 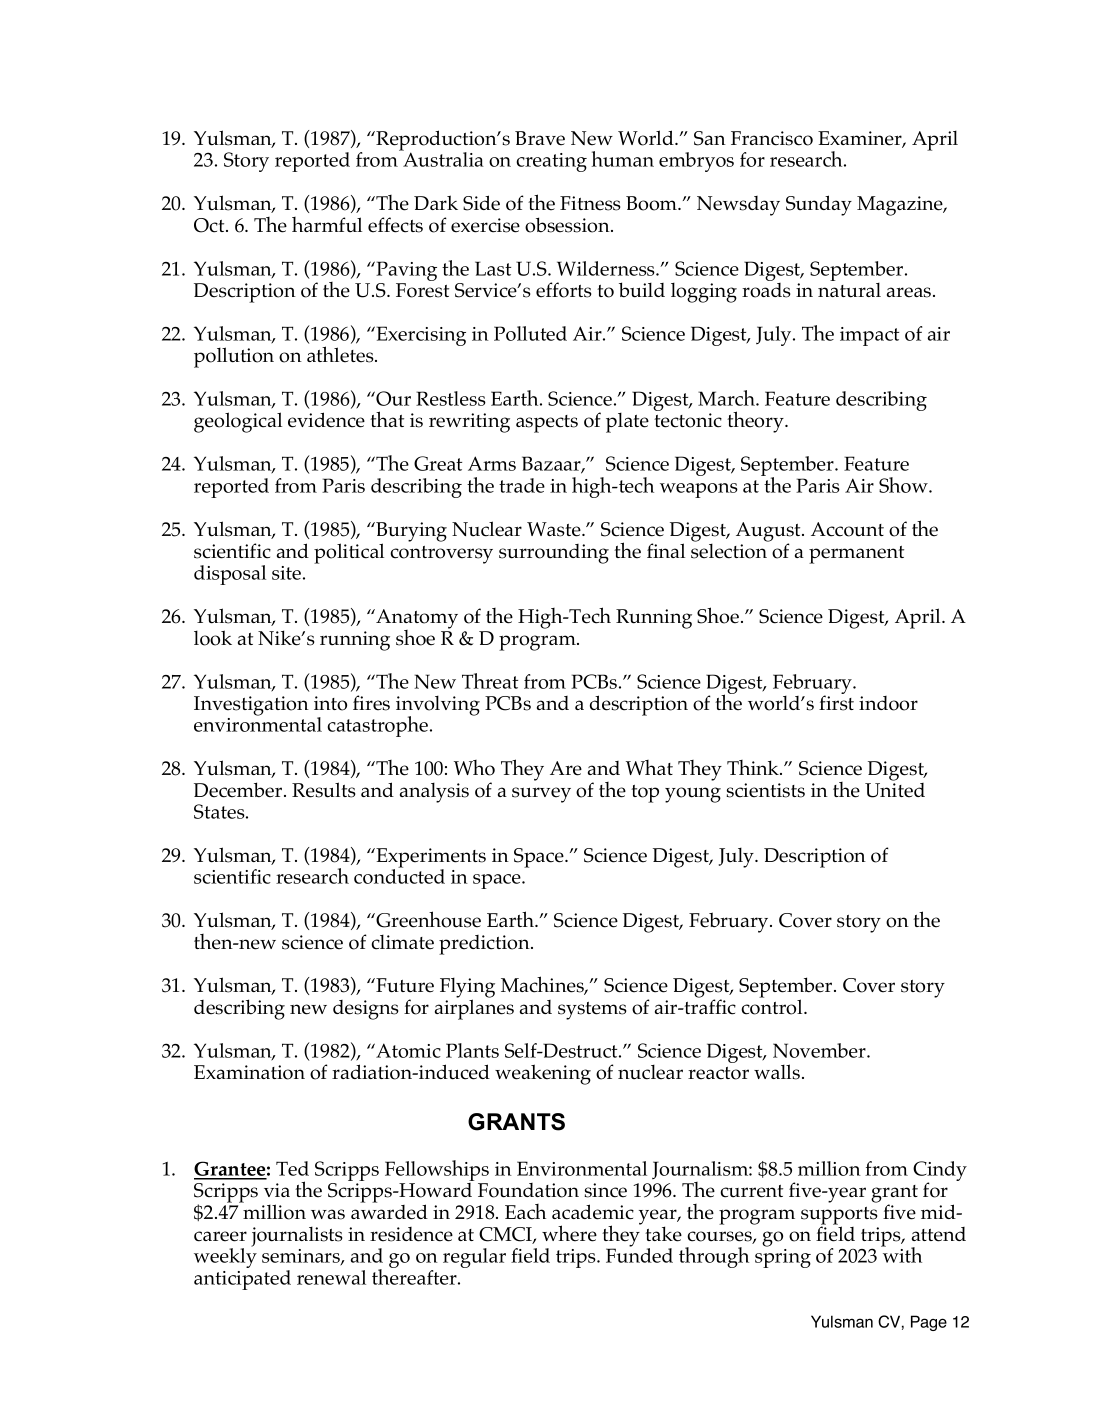 What do you see at coordinates (819, 205) in the image?
I see `Sunday` at bounding box center [819, 205].
